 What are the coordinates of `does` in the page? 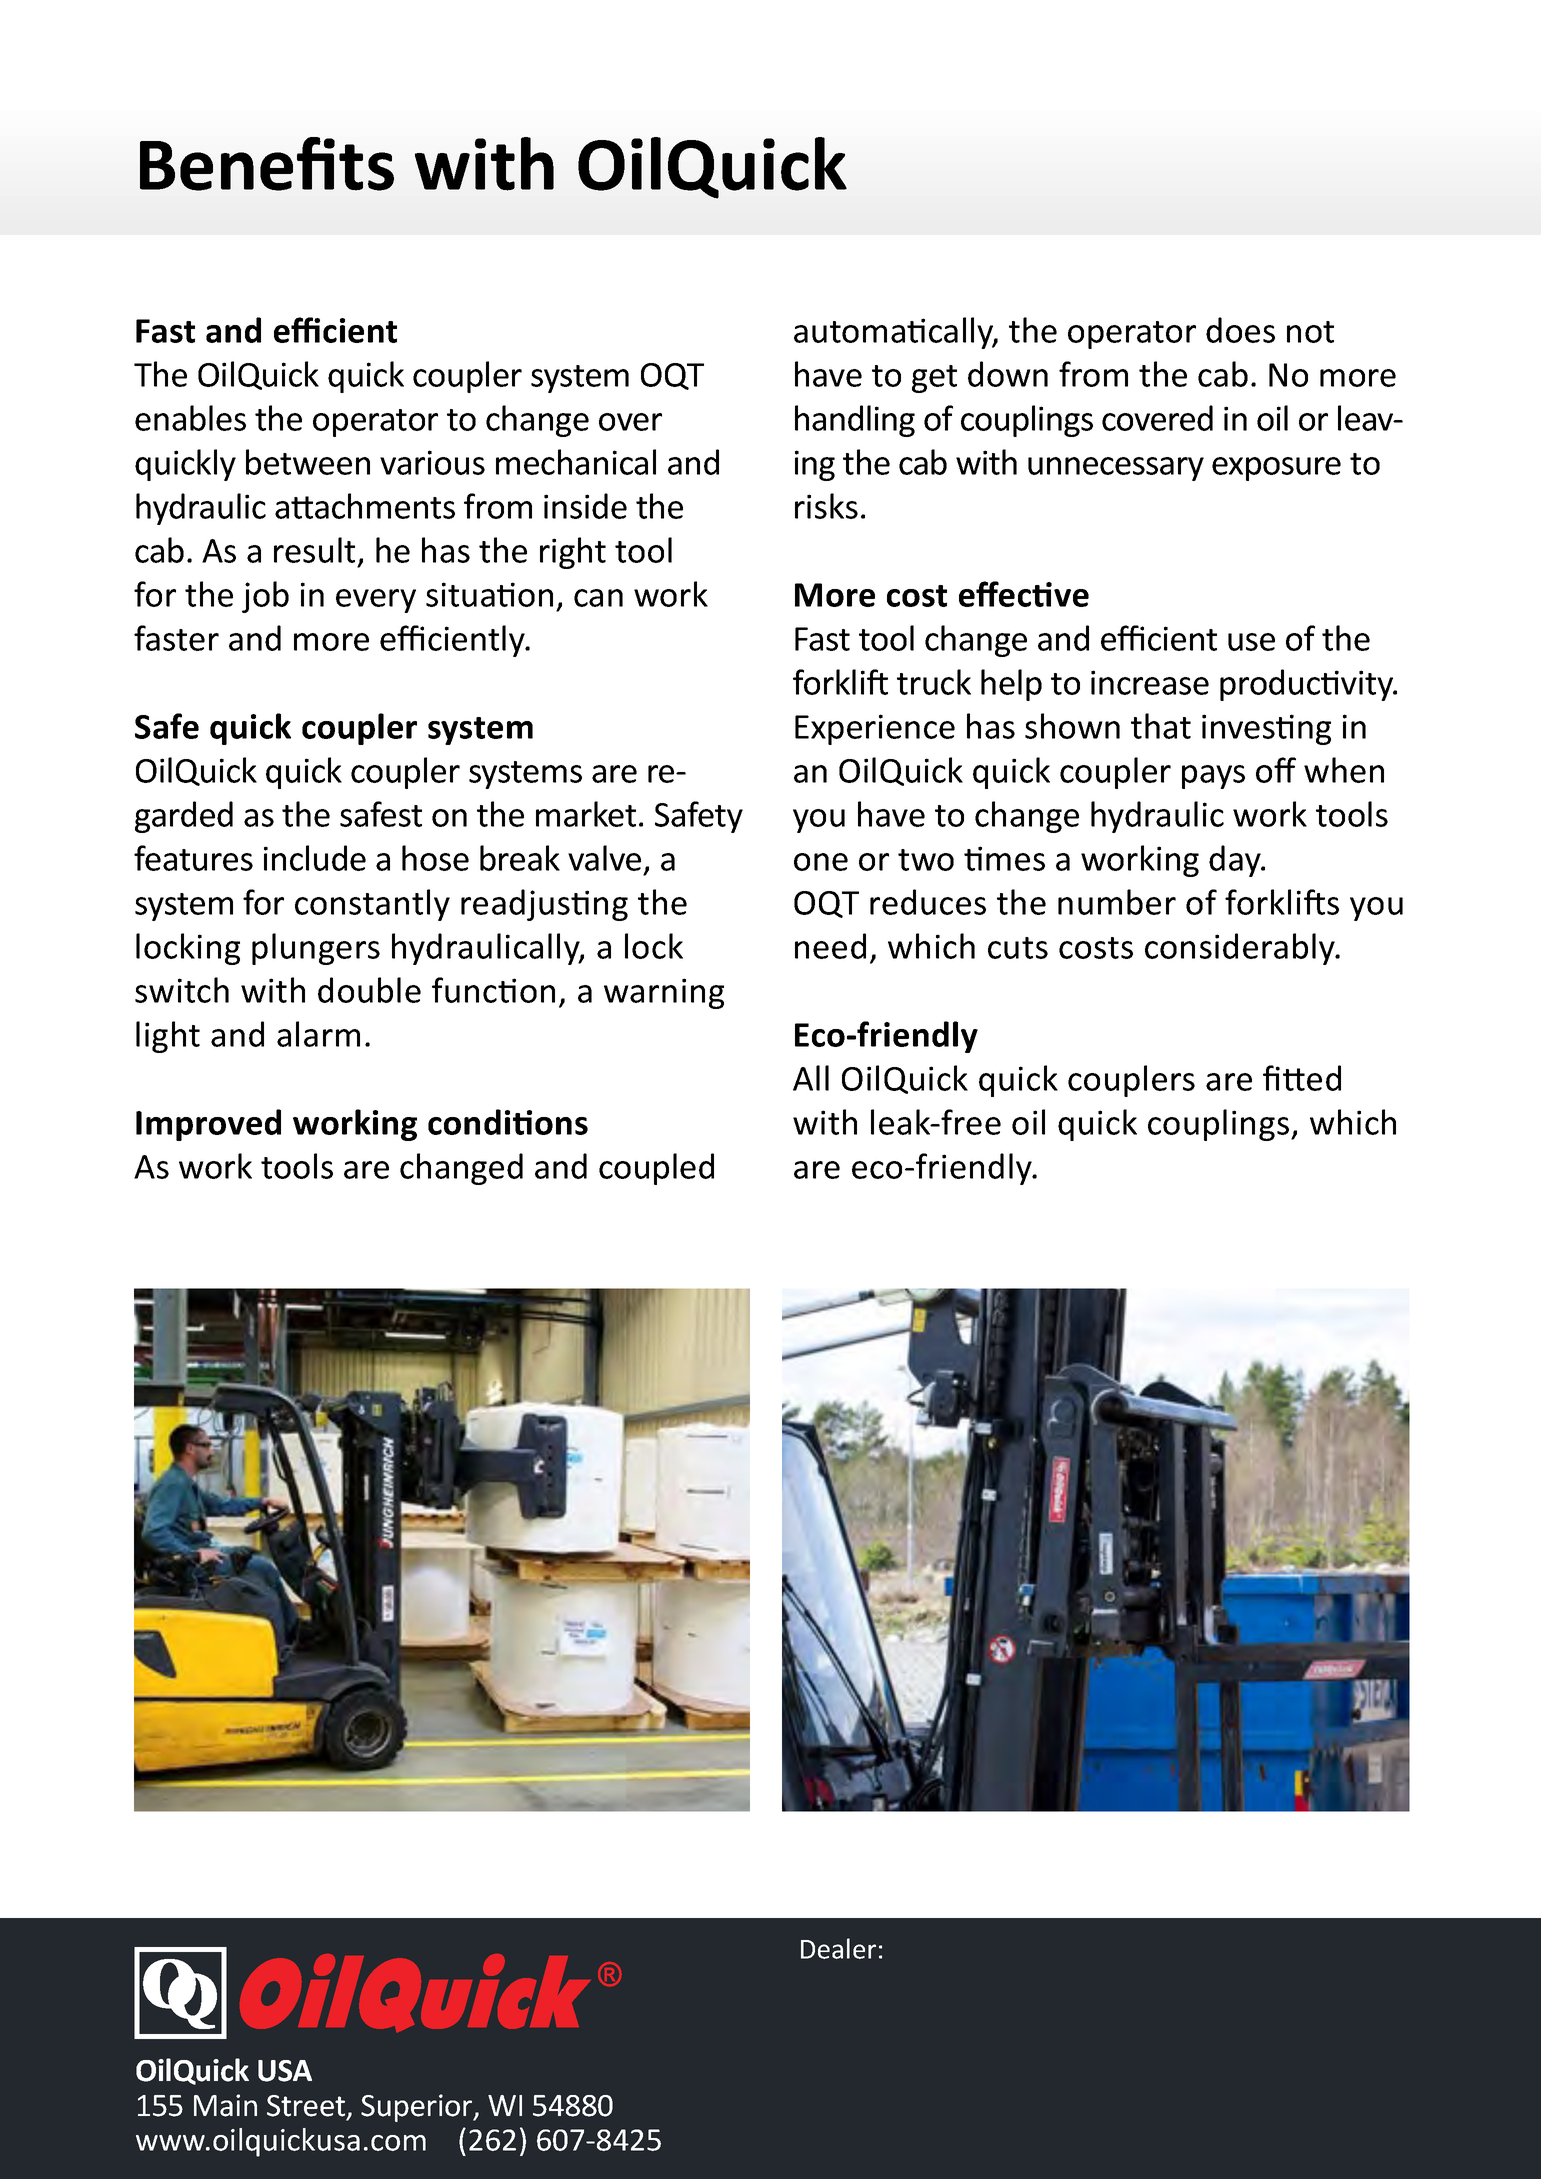 It's located at (1240, 330).
